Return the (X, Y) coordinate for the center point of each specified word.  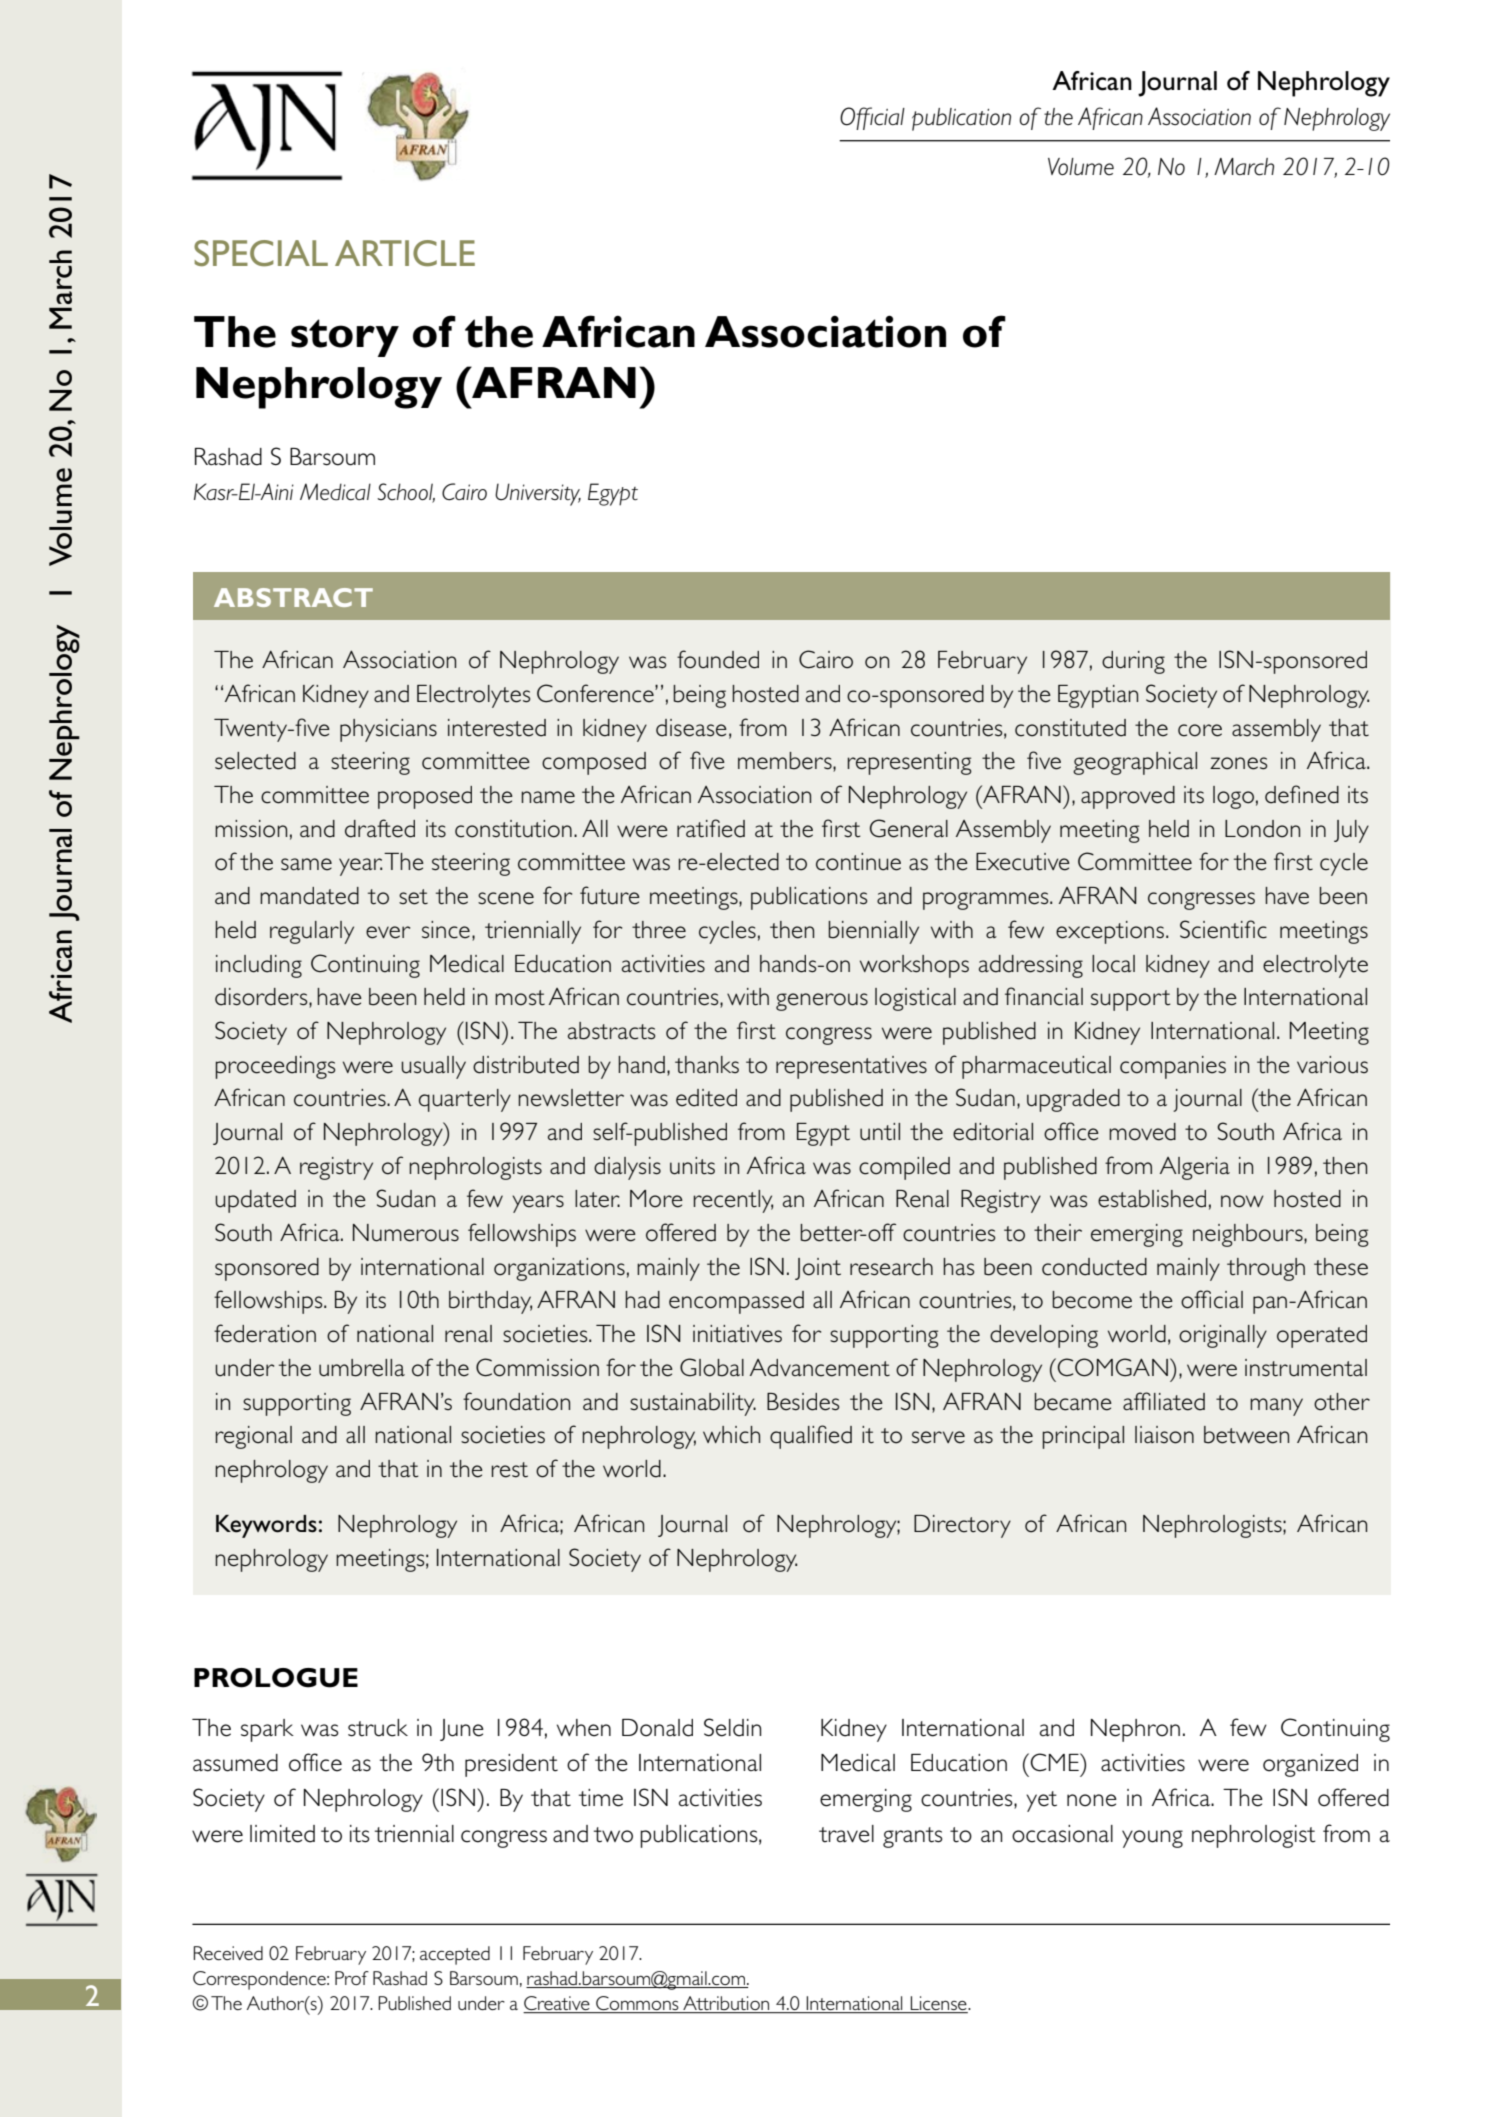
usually (433, 1067)
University (538, 494)
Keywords (266, 1526)
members (786, 762)
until (880, 1132)
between (1246, 1435)
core (1200, 730)
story (345, 338)
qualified (811, 1437)
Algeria (1195, 1168)
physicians (388, 730)
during (1133, 662)
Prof (352, 1978)
